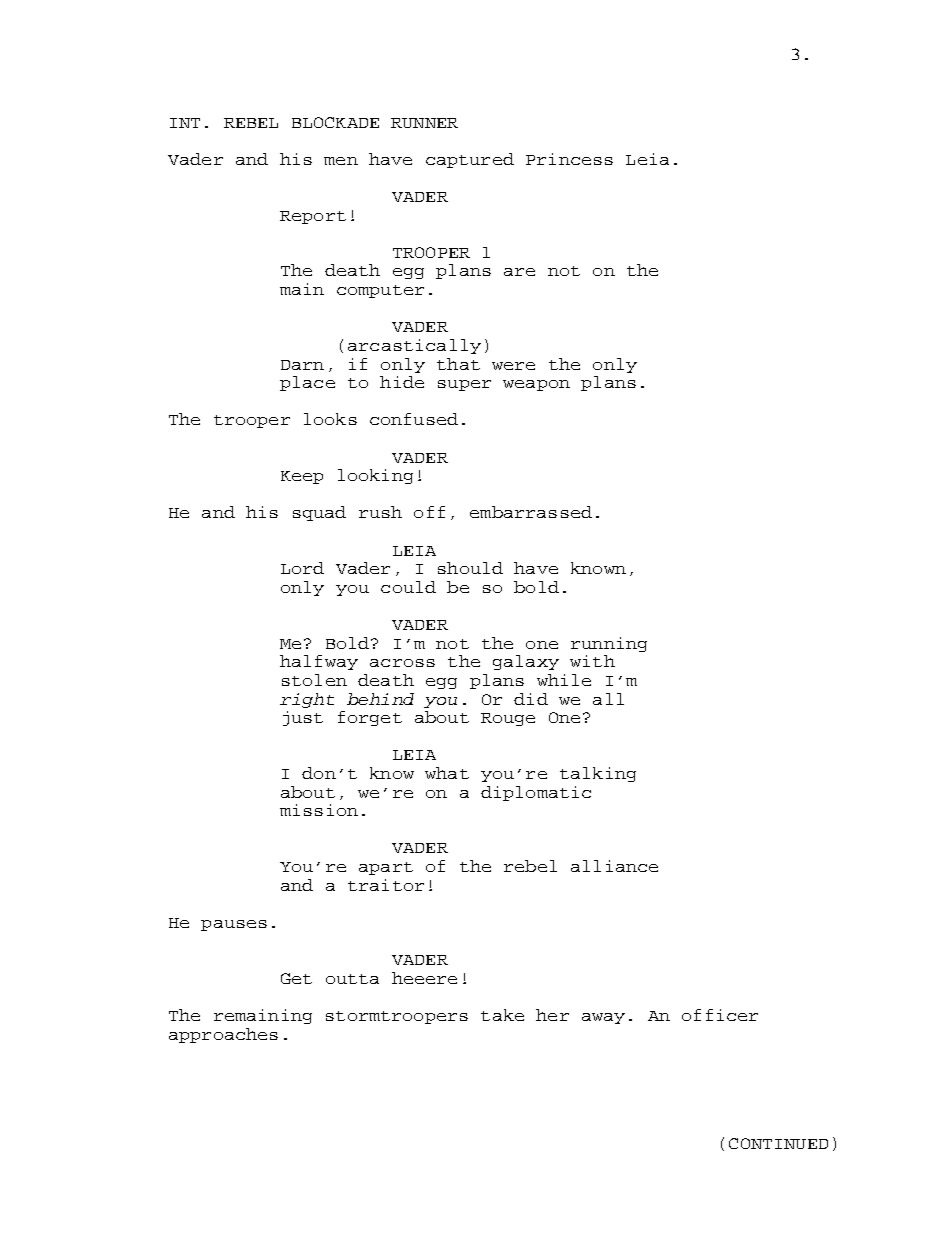  What do you see at coordinates (223, 1035) in the screenshot?
I see `approaches` at bounding box center [223, 1035].
